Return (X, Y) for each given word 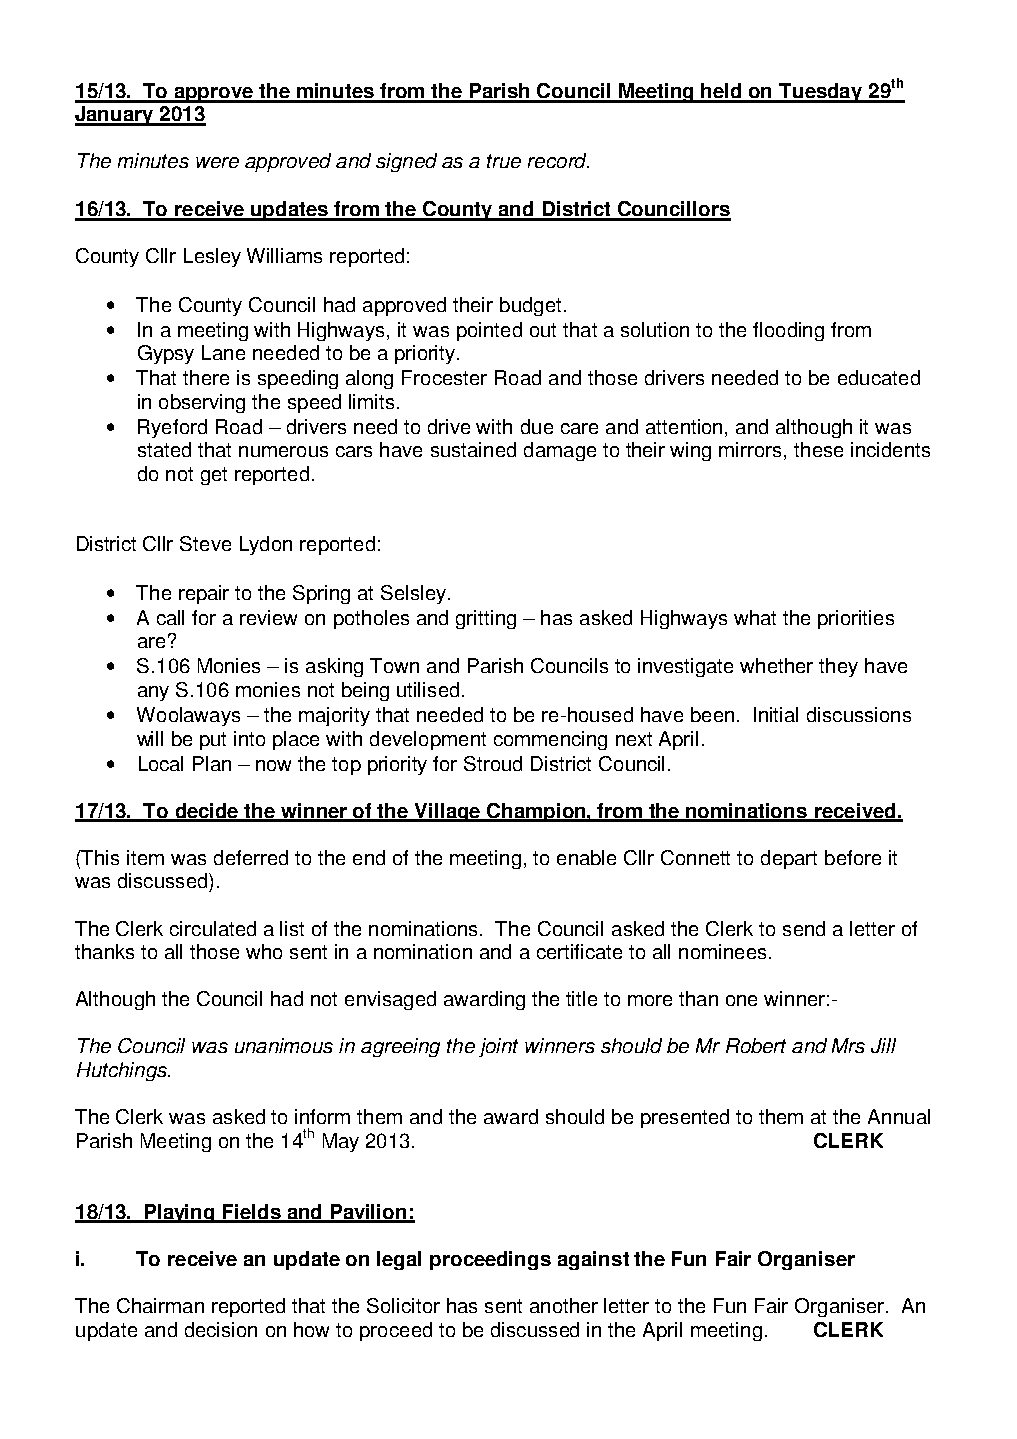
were (217, 162)
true (504, 161)
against (593, 1260)
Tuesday (821, 93)
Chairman (160, 1305)
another (564, 1305)
